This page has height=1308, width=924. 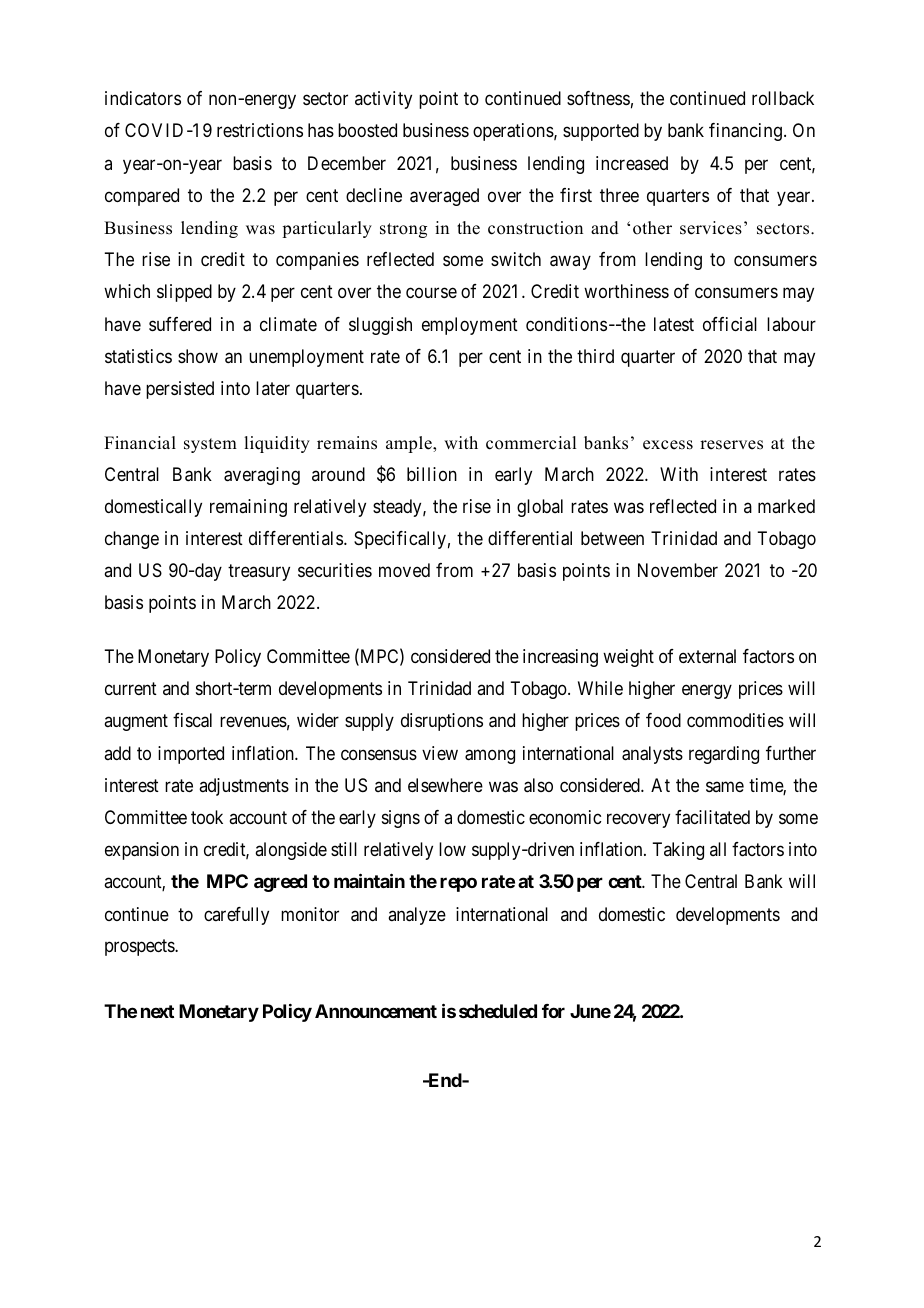 What do you see at coordinates (498, 1011) in the page?
I see `scheduled` at bounding box center [498, 1011].
